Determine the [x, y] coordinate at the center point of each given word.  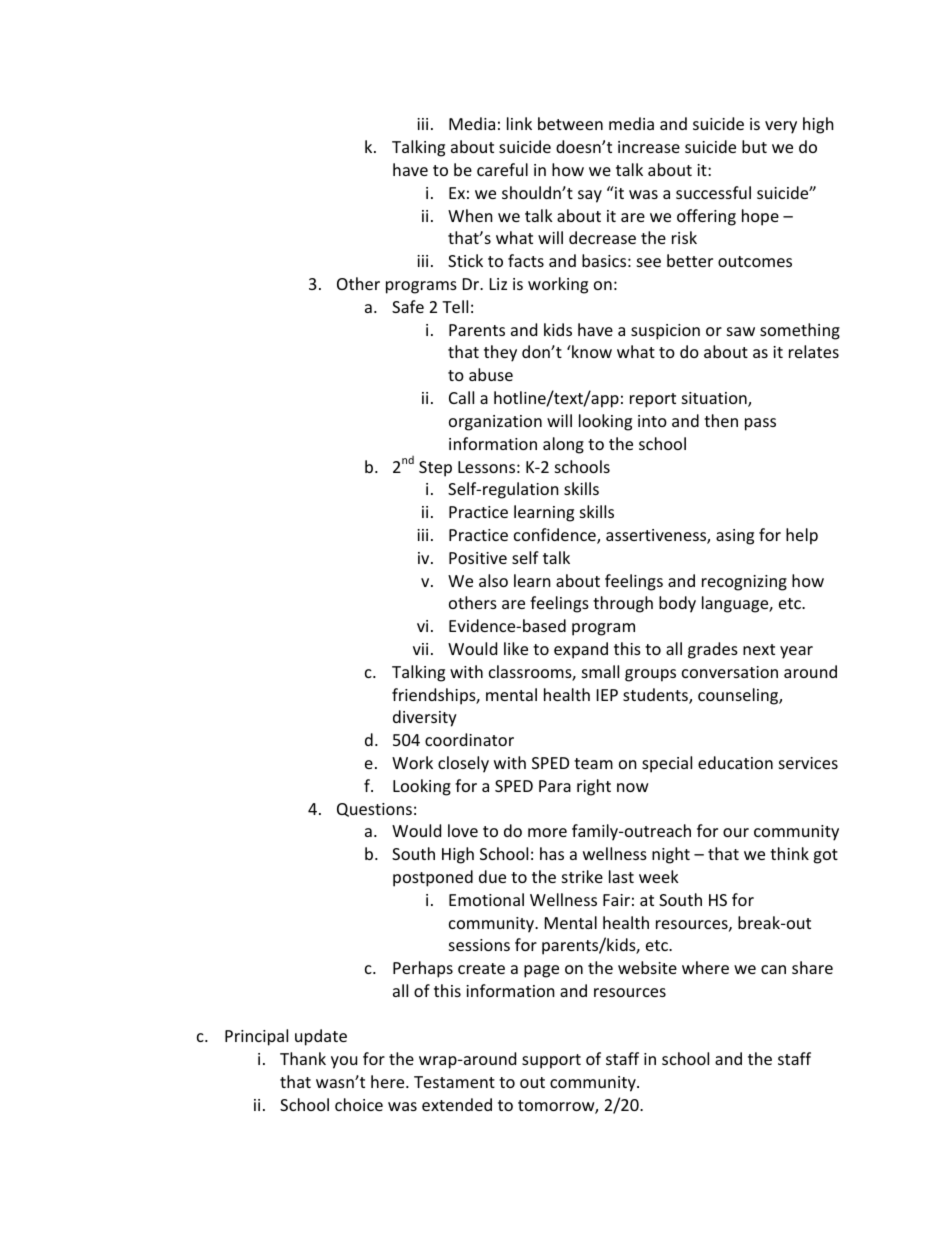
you [344, 1062]
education [735, 762]
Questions [374, 810]
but [754, 146]
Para [555, 786]
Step [435, 469]
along [563, 445]
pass [760, 424]
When [470, 215]
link [519, 123]
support [551, 1061]
